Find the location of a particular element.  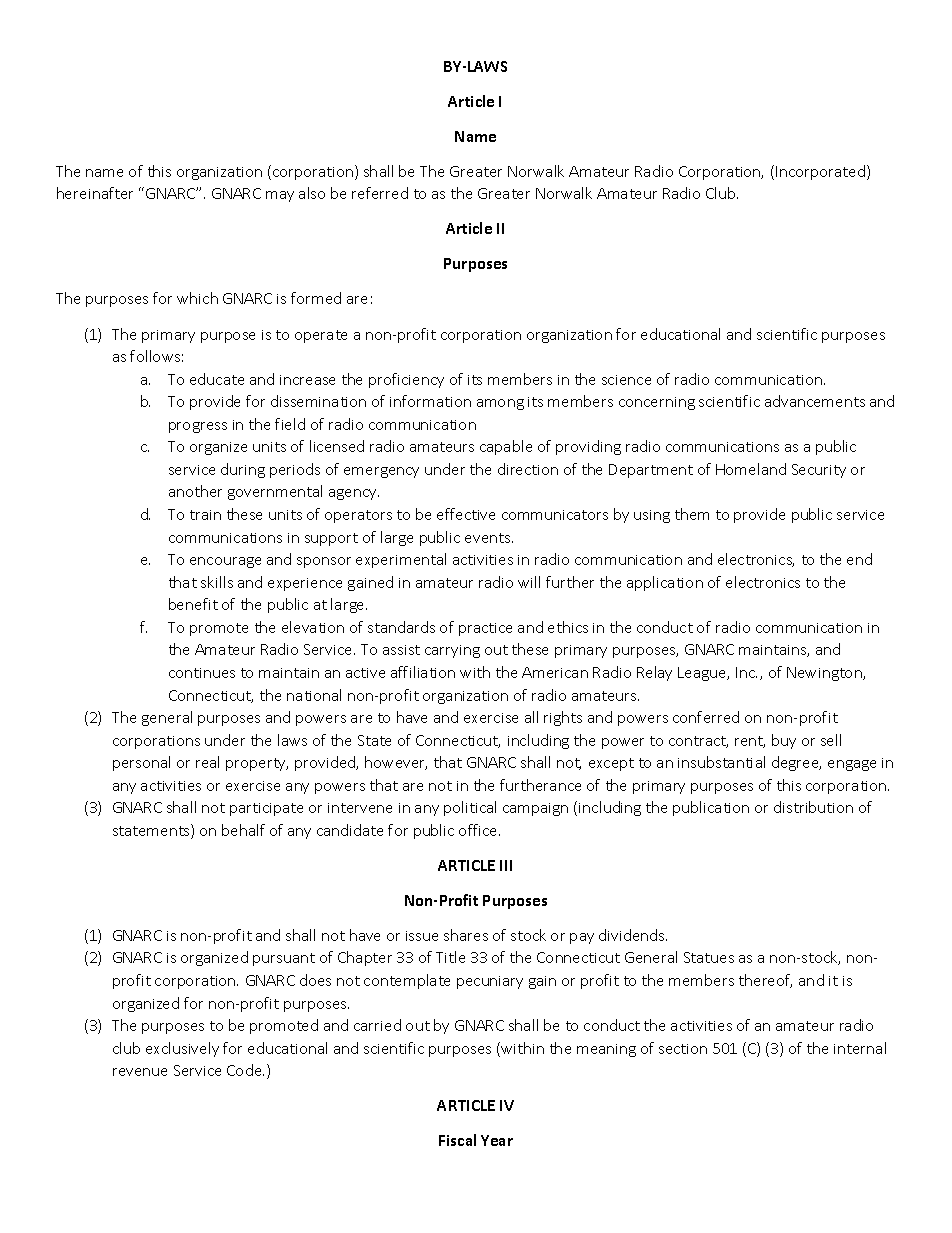

revenue is located at coordinates (140, 1072).
